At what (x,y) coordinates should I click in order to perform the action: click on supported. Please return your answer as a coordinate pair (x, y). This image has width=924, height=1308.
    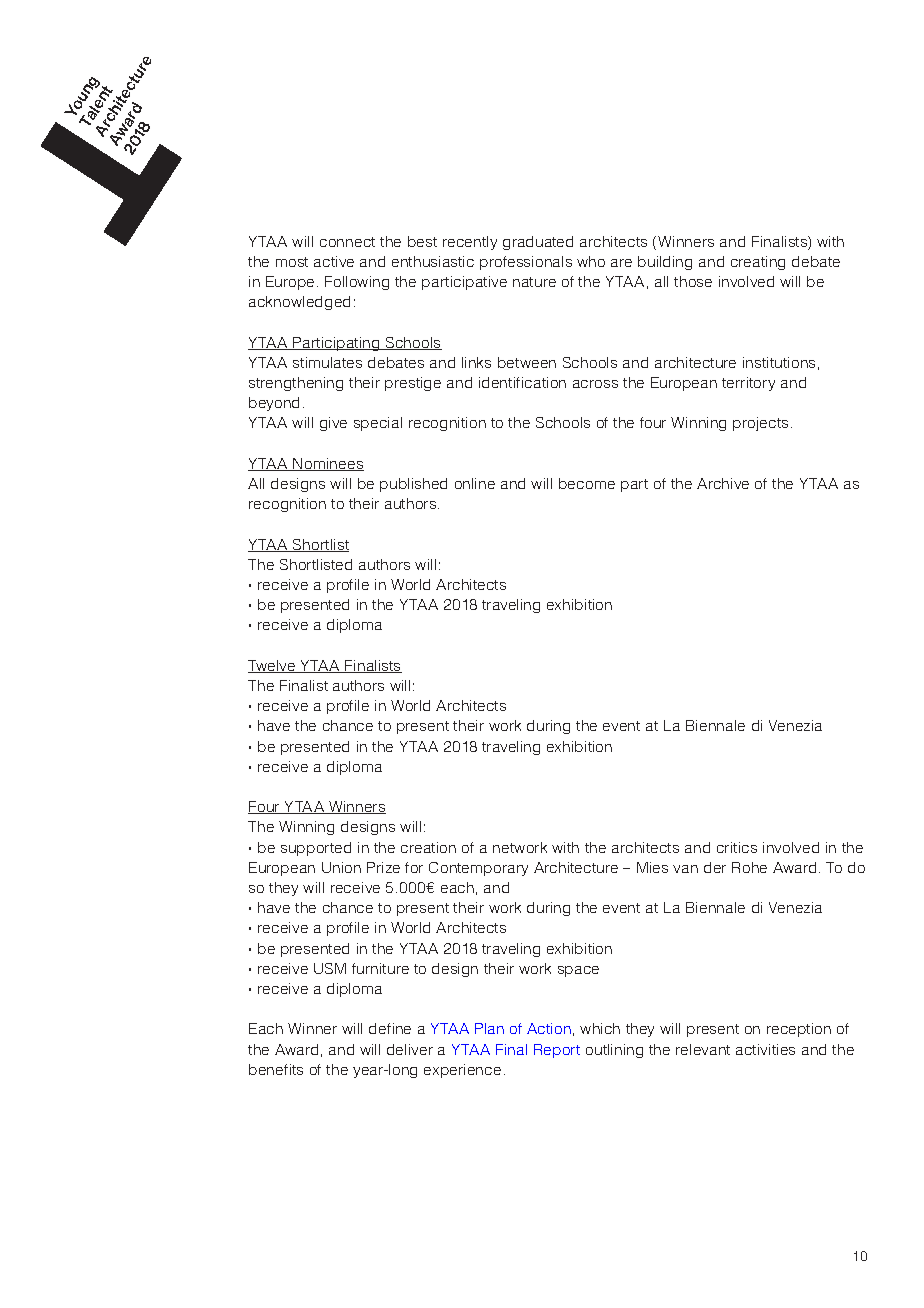
    Looking at the image, I should click on (316, 849).
